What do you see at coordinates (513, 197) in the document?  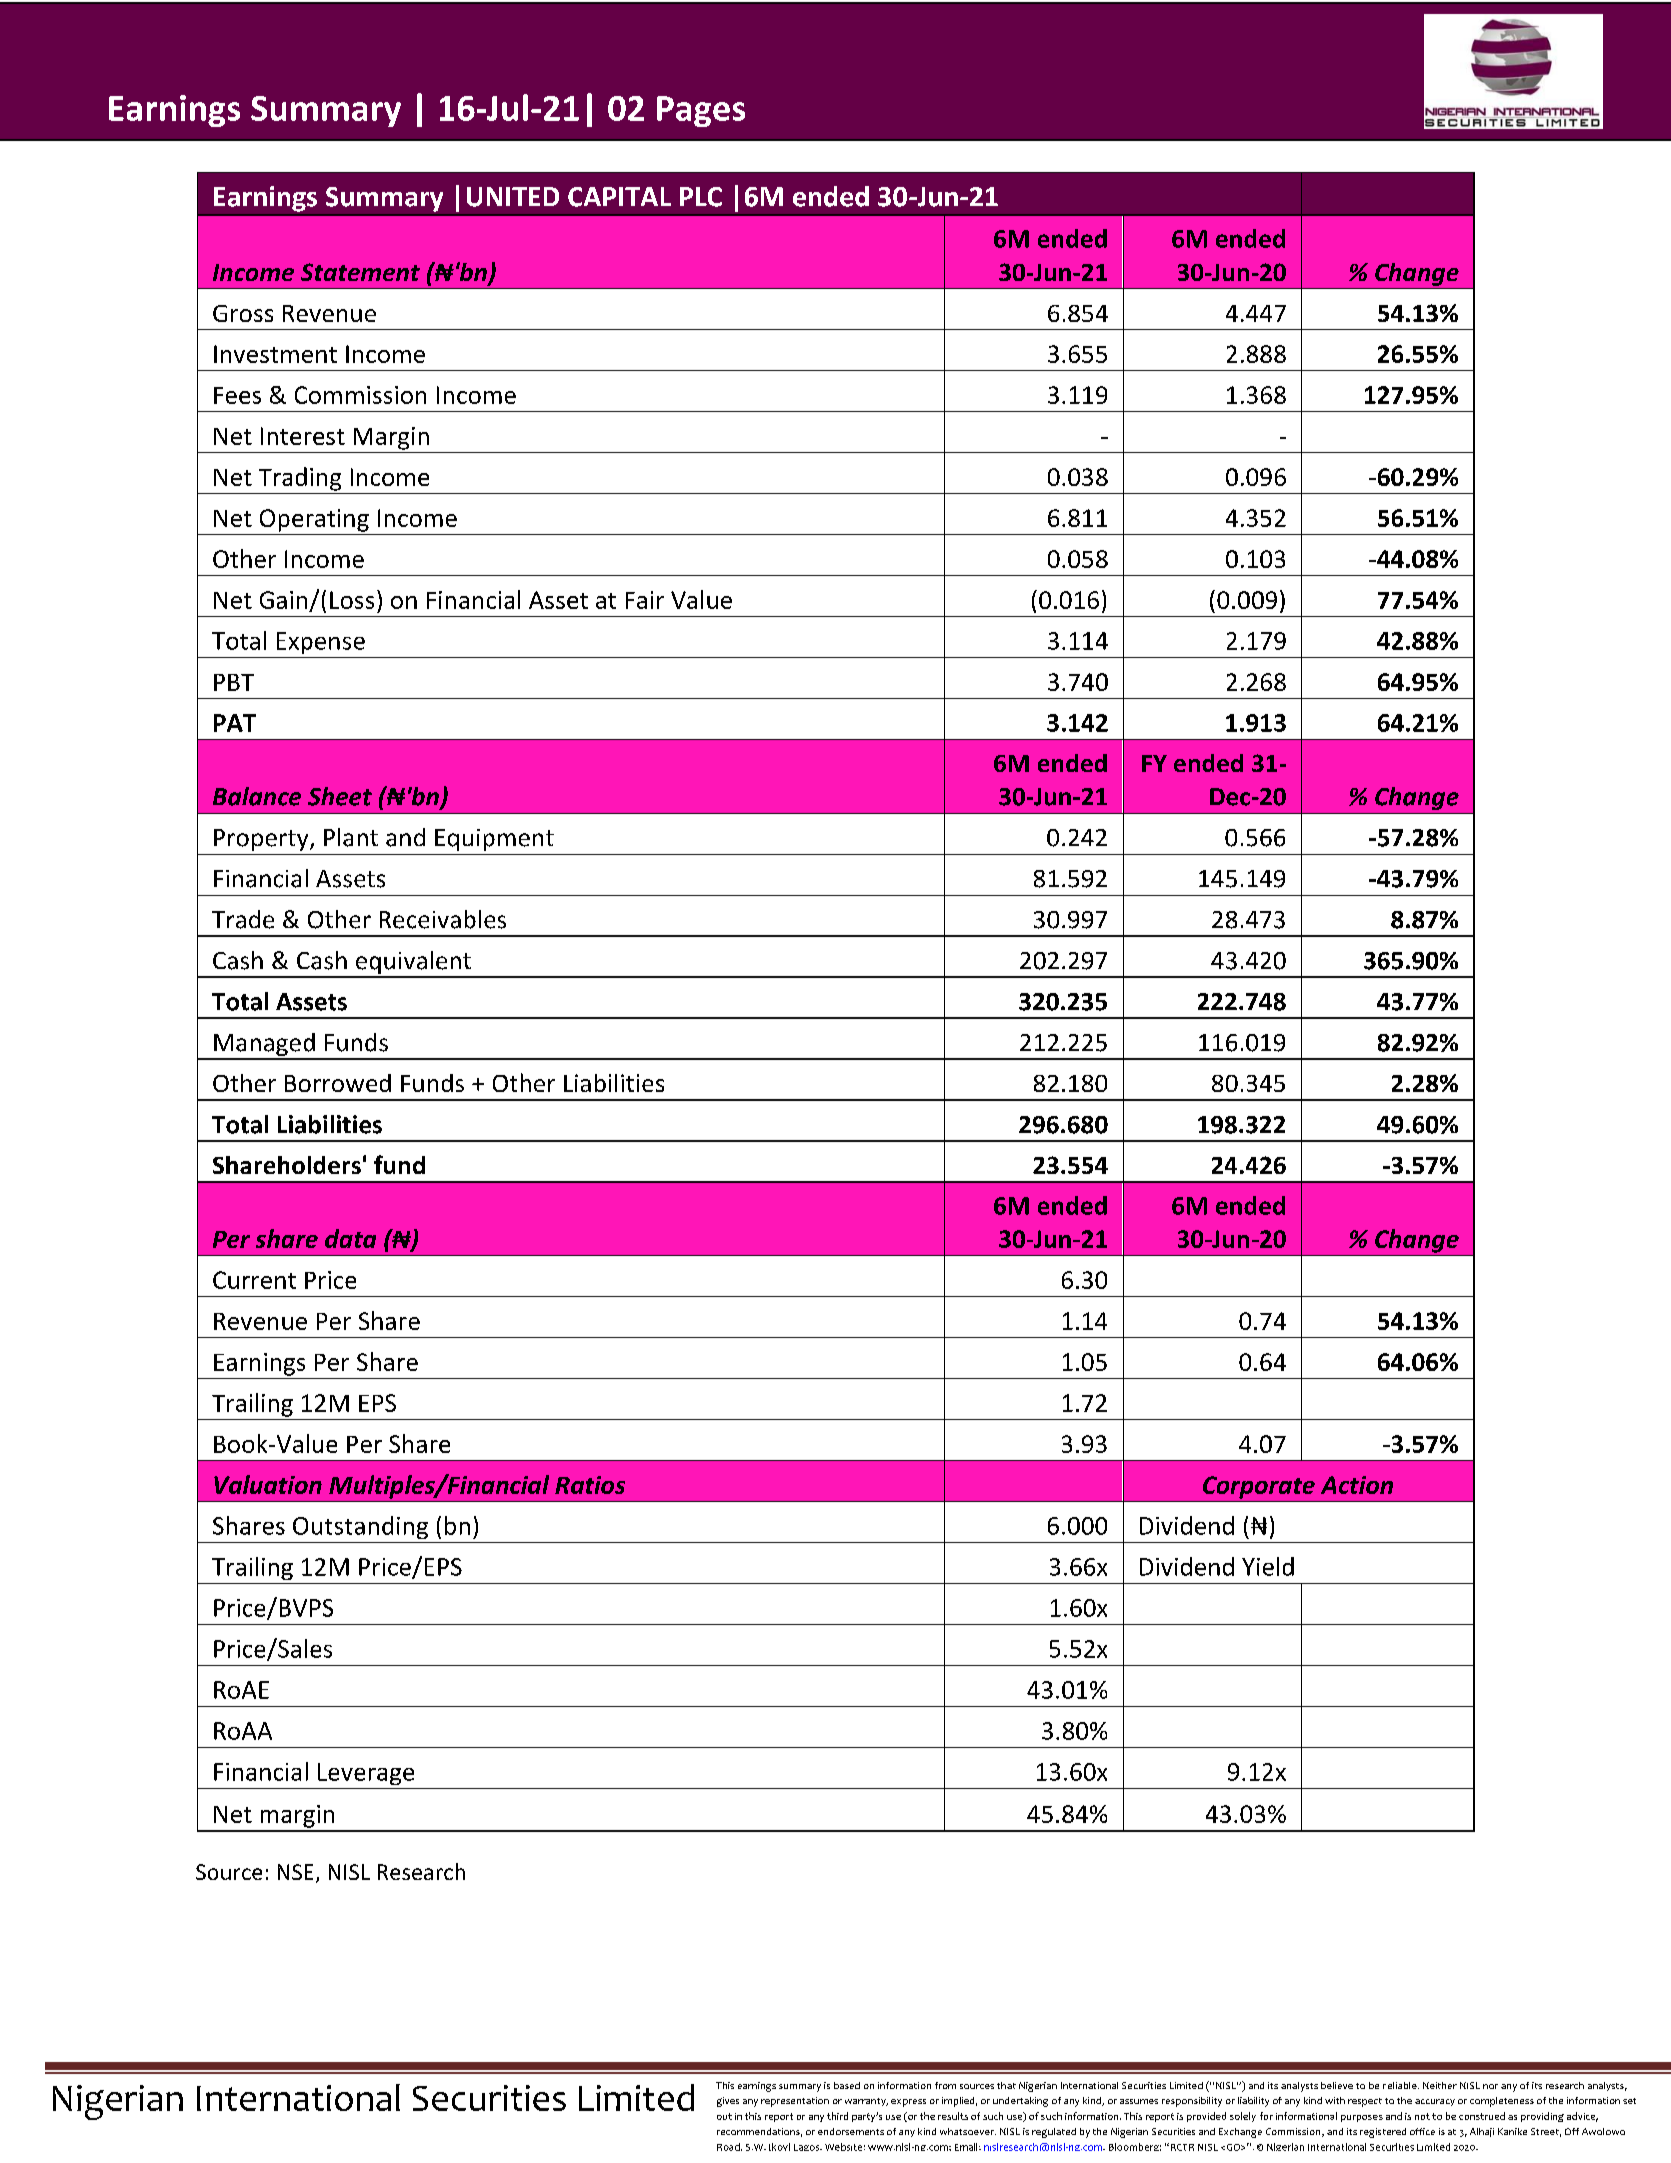 I see `UNITED` at bounding box center [513, 197].
